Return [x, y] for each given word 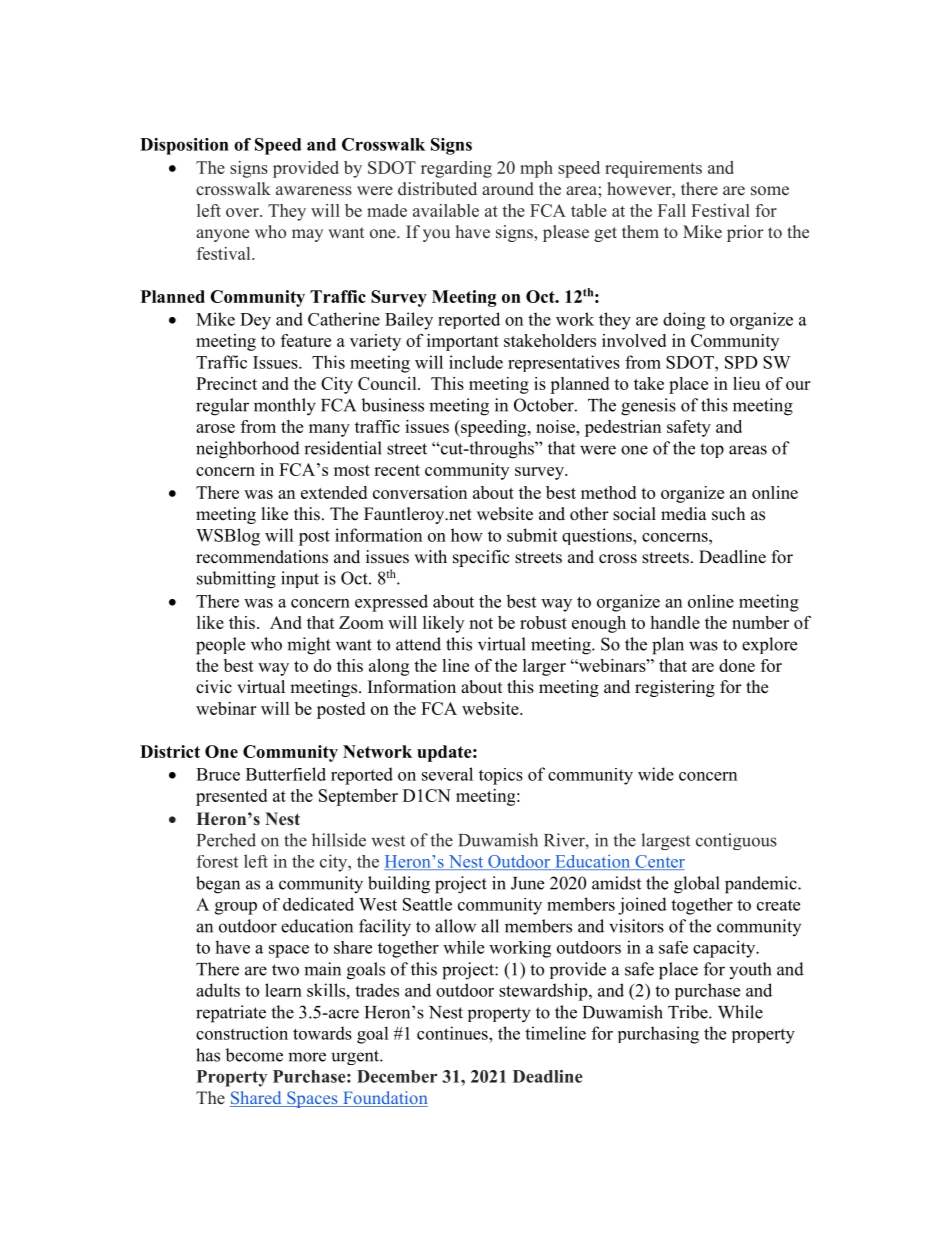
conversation [420, 492]
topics [501, 776]
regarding [456, 169]
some [770, 191]
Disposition [184, 146]
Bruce [218, 774]
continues [453, 1033]
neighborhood [248, 450]
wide [656, 774]
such [728, 514]
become [254, 1055]
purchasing [658, 1035]
